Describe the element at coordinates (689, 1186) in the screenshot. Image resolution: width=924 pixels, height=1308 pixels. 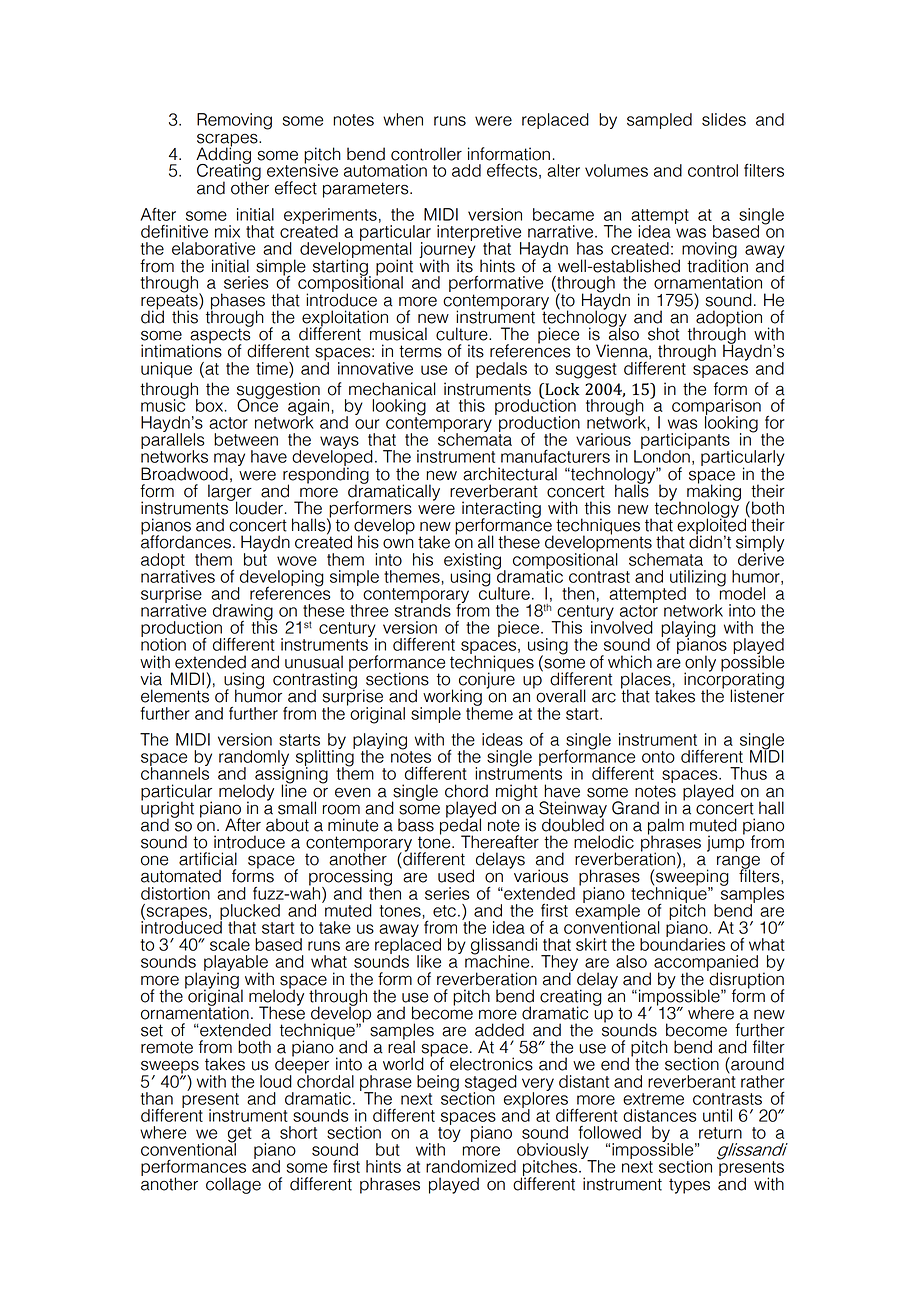
I see `types` at that location.
